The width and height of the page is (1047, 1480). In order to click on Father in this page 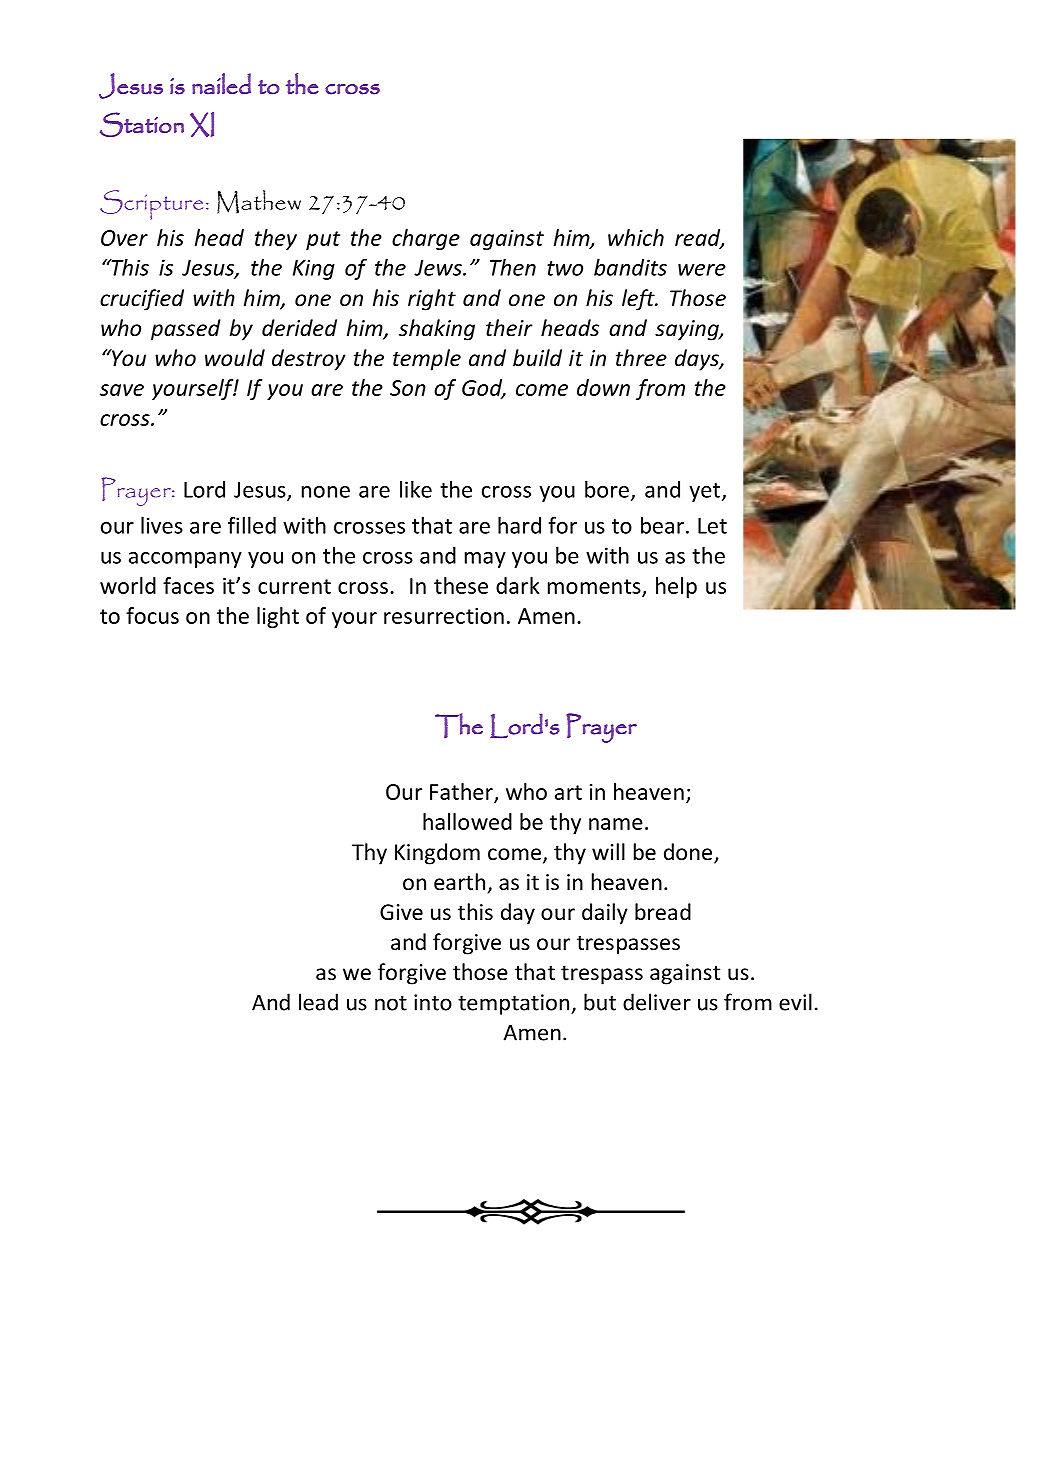, I will do `click(462, 792)`.
